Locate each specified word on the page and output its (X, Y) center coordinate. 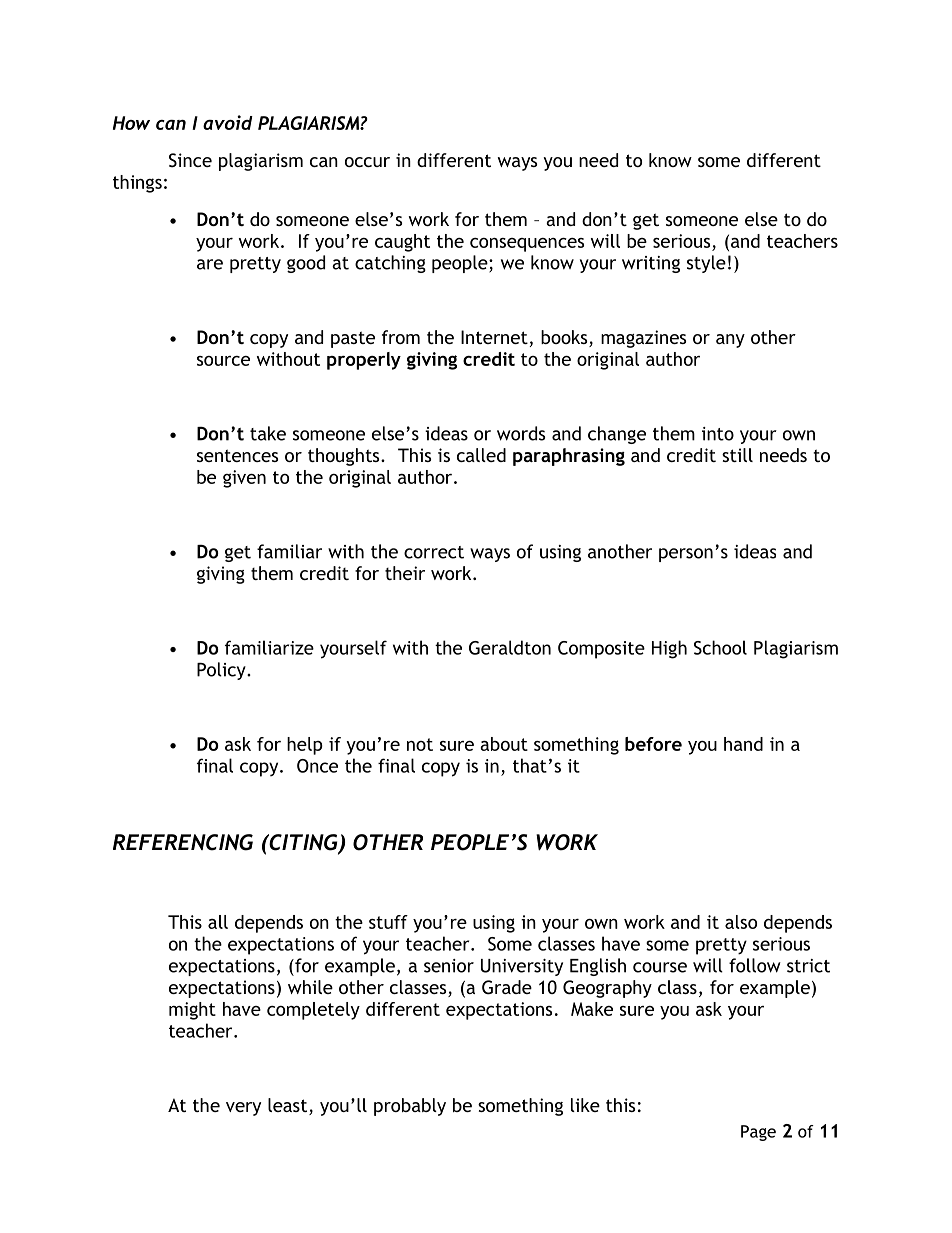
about (504, 744)
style (706, 264)
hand (743, 744)
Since (190, 160)
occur (367, 162)
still (737, 455)
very (243, 1109)
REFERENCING (183, 842)
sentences (237, 455)
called (481, 455)
